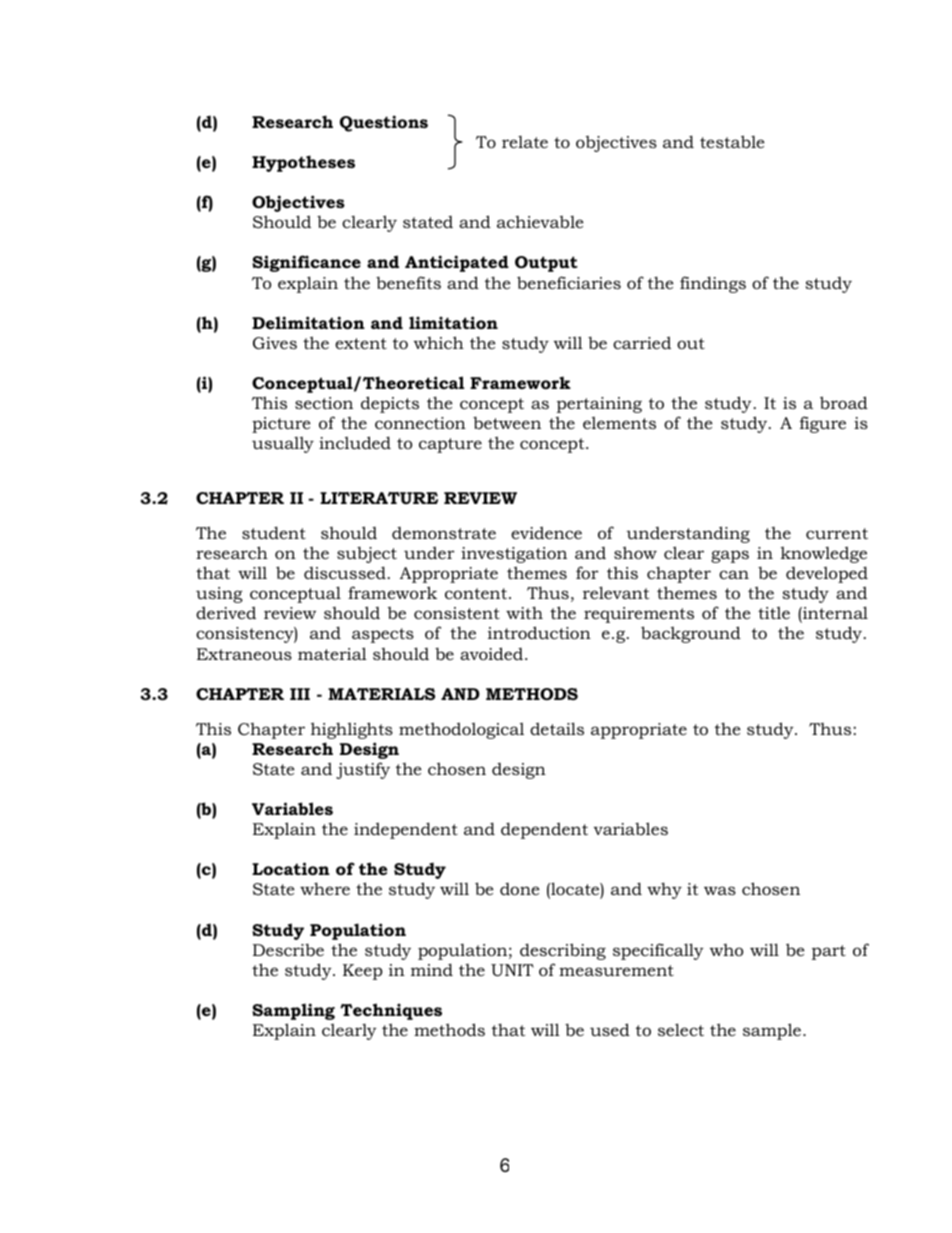 The image size is (952, 1233). Describe the element at coordinates (507, 422) in the image. I see `between` at that location.
